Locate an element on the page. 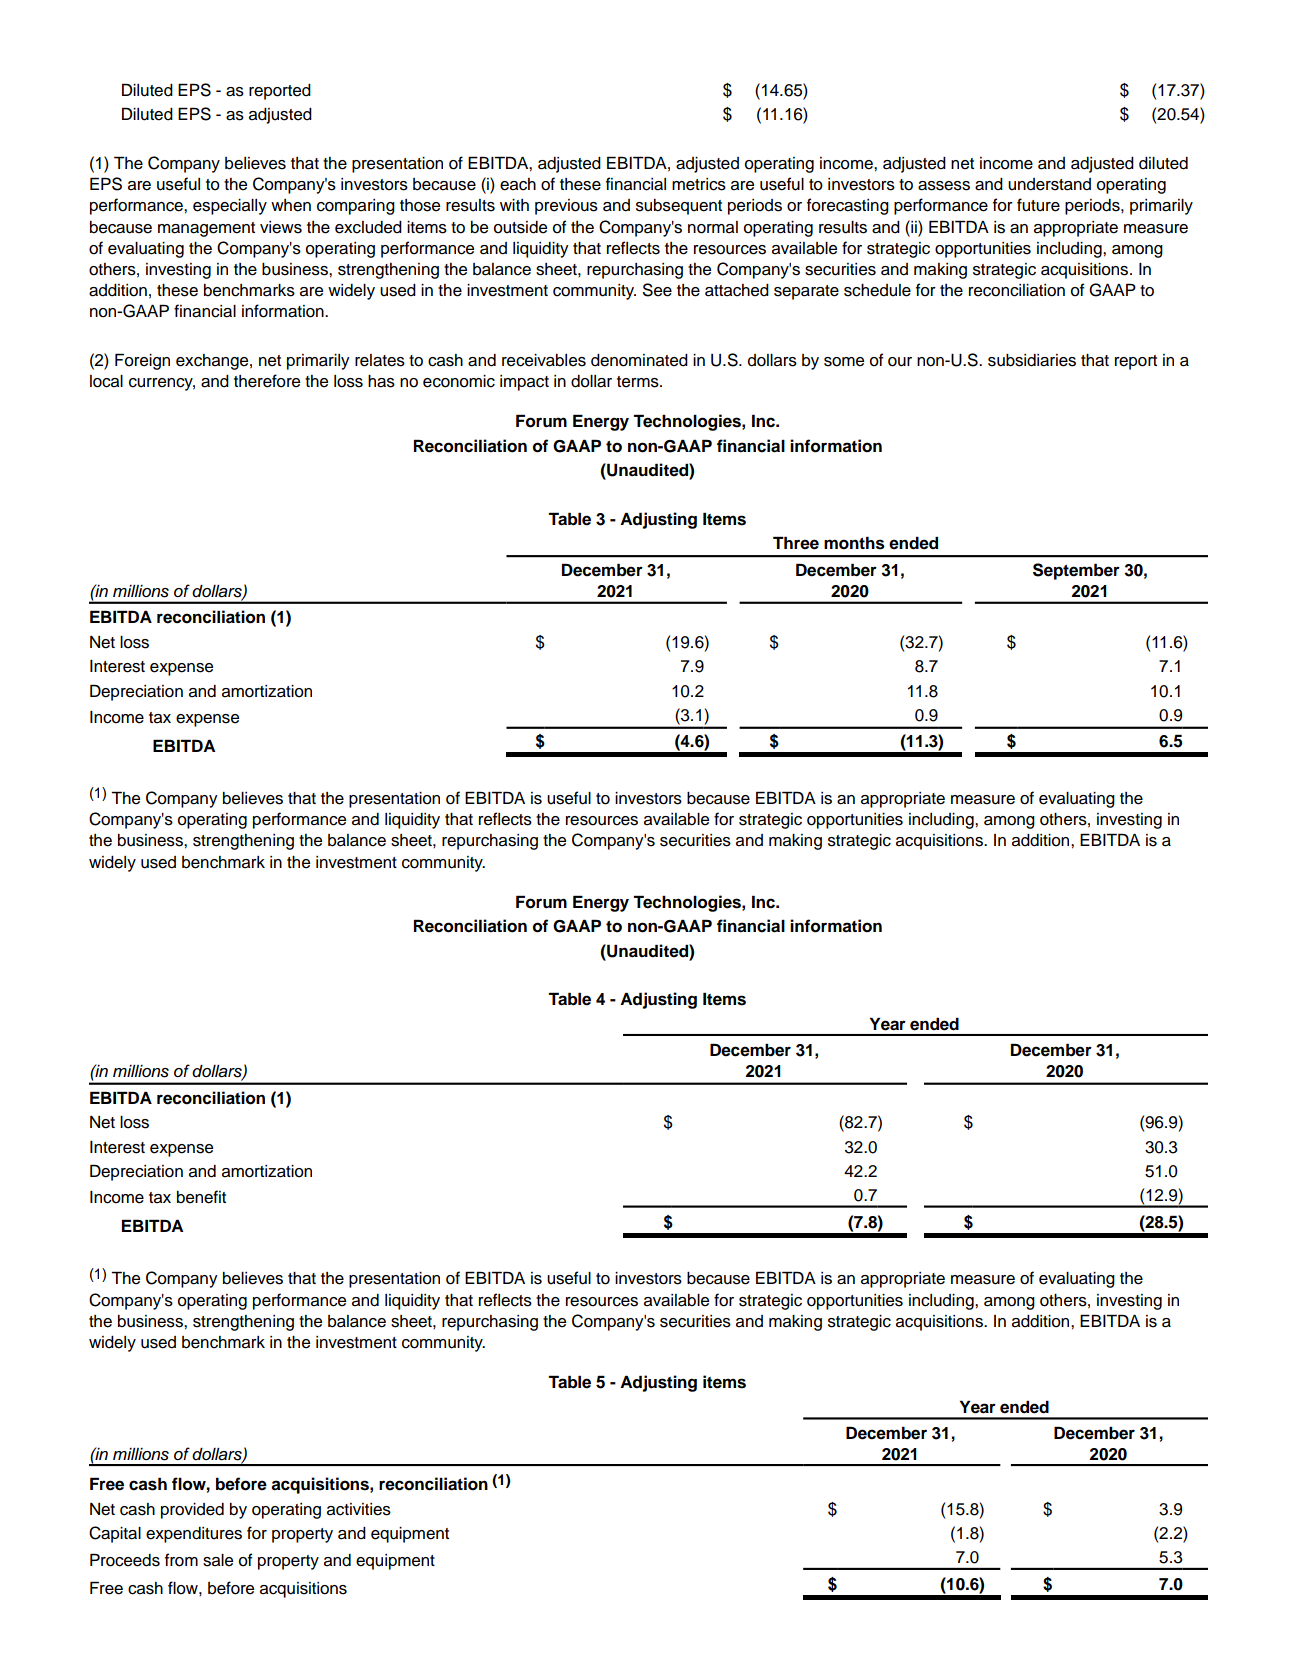 Image resolution: width=1297 pixels, height=1678 pixels. previous is located at coordinates (566, 207).
